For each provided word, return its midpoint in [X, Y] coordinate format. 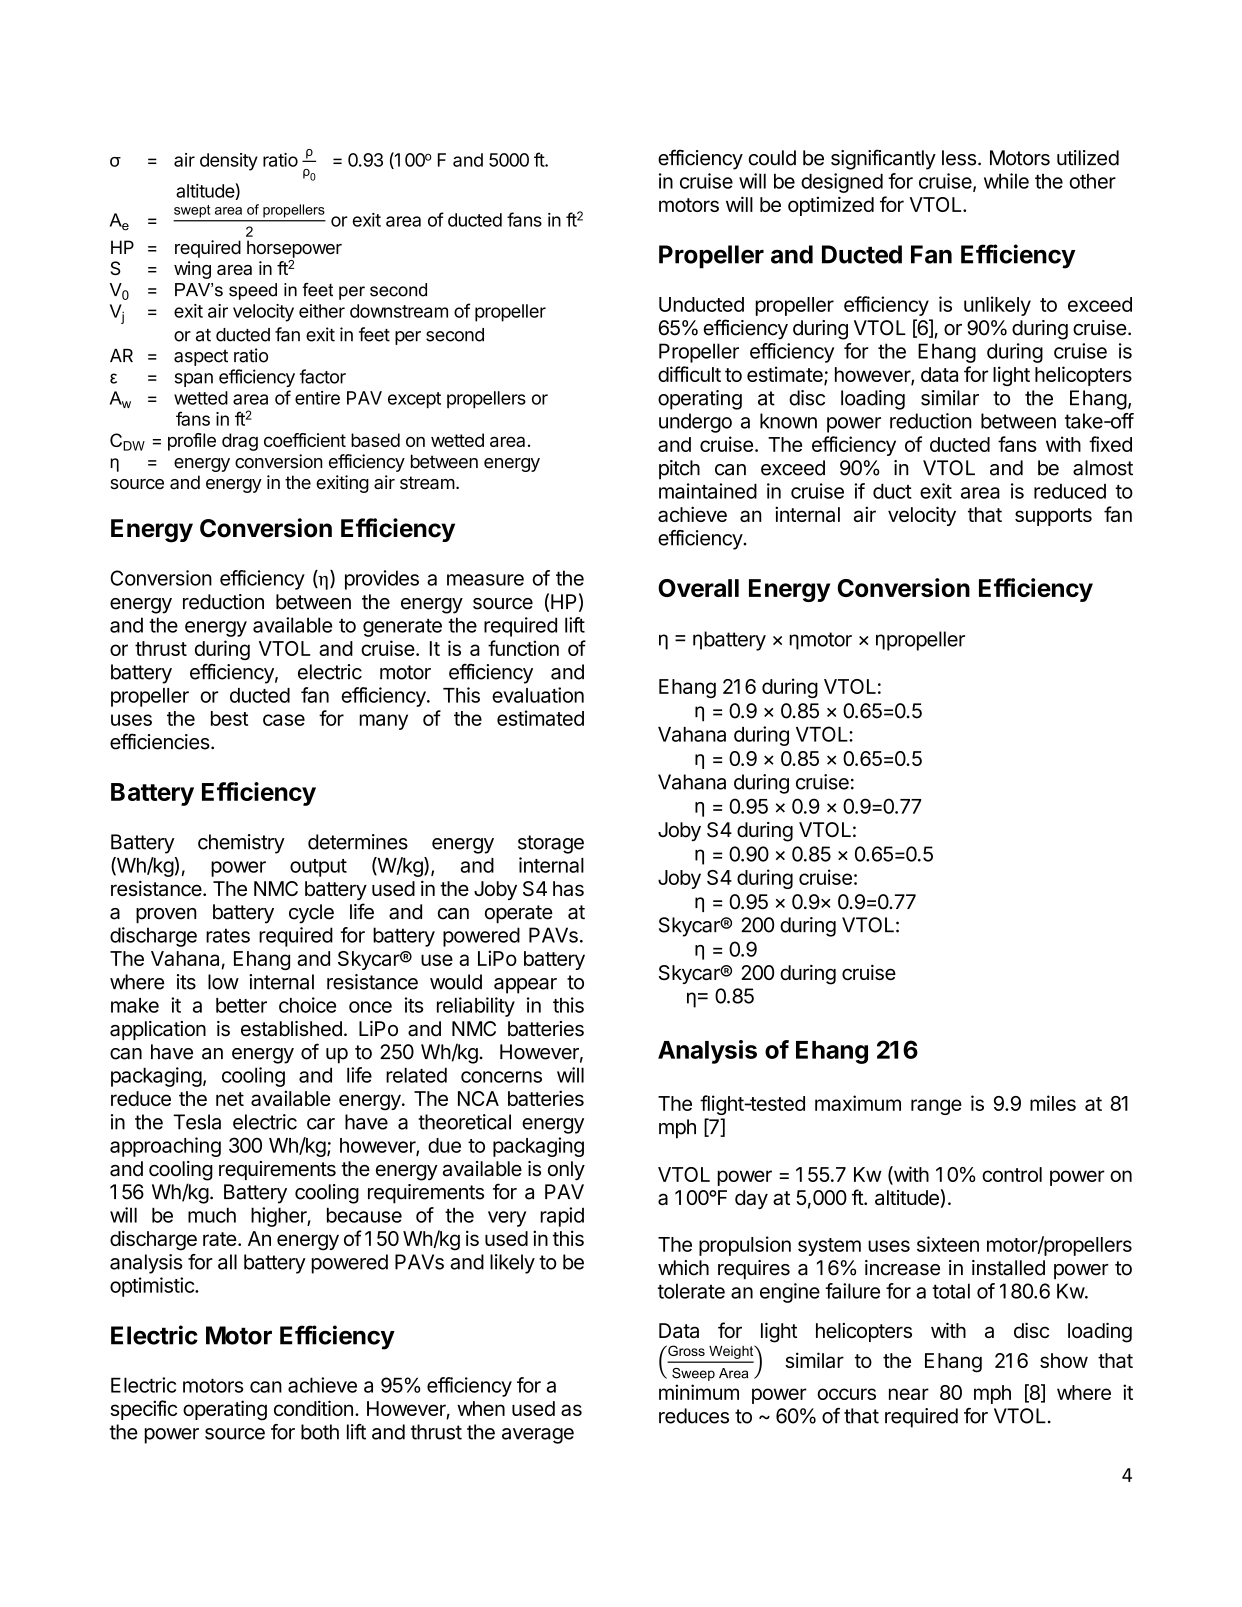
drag [240, 442]
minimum [699, 1392]
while [1006, 181]
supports [1053, 517]
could [772, 158]
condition [313, 1408]
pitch [679, 470]
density [229, 162]
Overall [698, 588]
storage [551, 844]
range [936, 1107]
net [230, 1099]
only [566, 1170]
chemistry [241, 844]
